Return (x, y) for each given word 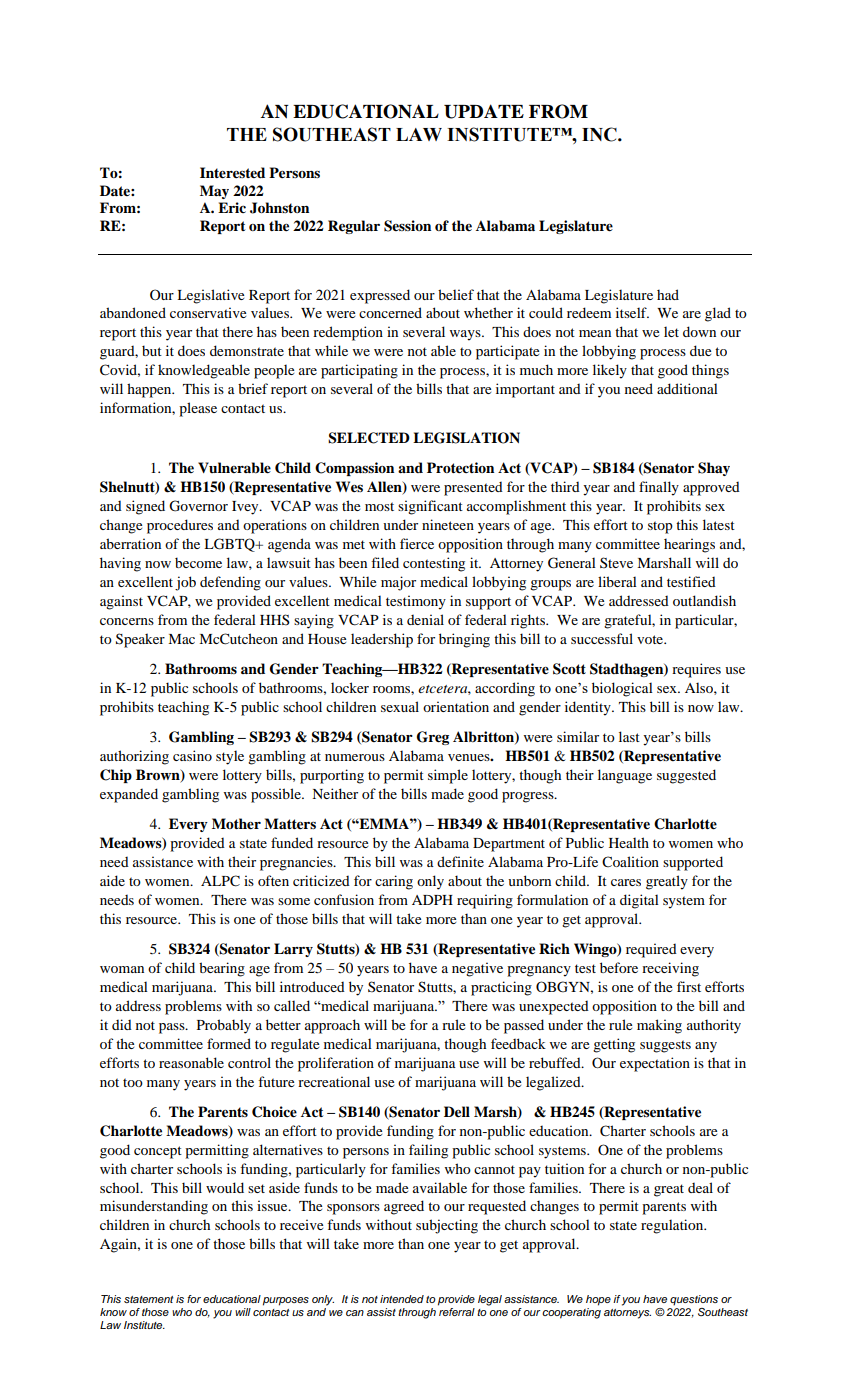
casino (192, 755)
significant (430, 507)
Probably (224, 1026)
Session (407, 226)
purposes (286, 1301)
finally (659, 488)
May (214, 192)
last (629, 736)
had (668, 294)
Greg (433, 738)
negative (477, 969)
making (659, 1026)
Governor (198, 506)
